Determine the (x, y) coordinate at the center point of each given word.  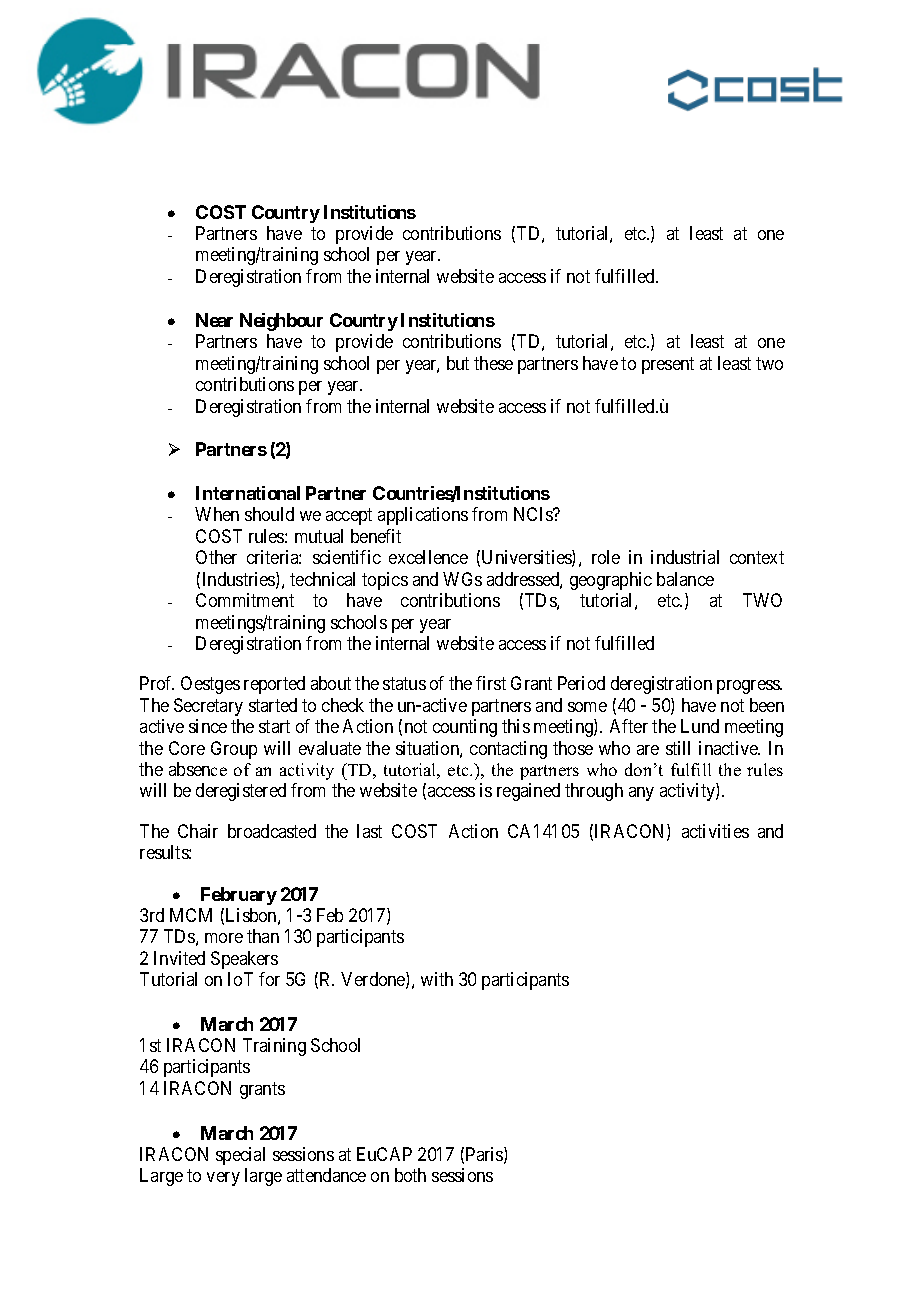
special (240, 1156)
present (668, 365)
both (410, 1175)
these (493, 363)
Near (214, 320)
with (437, 979)
